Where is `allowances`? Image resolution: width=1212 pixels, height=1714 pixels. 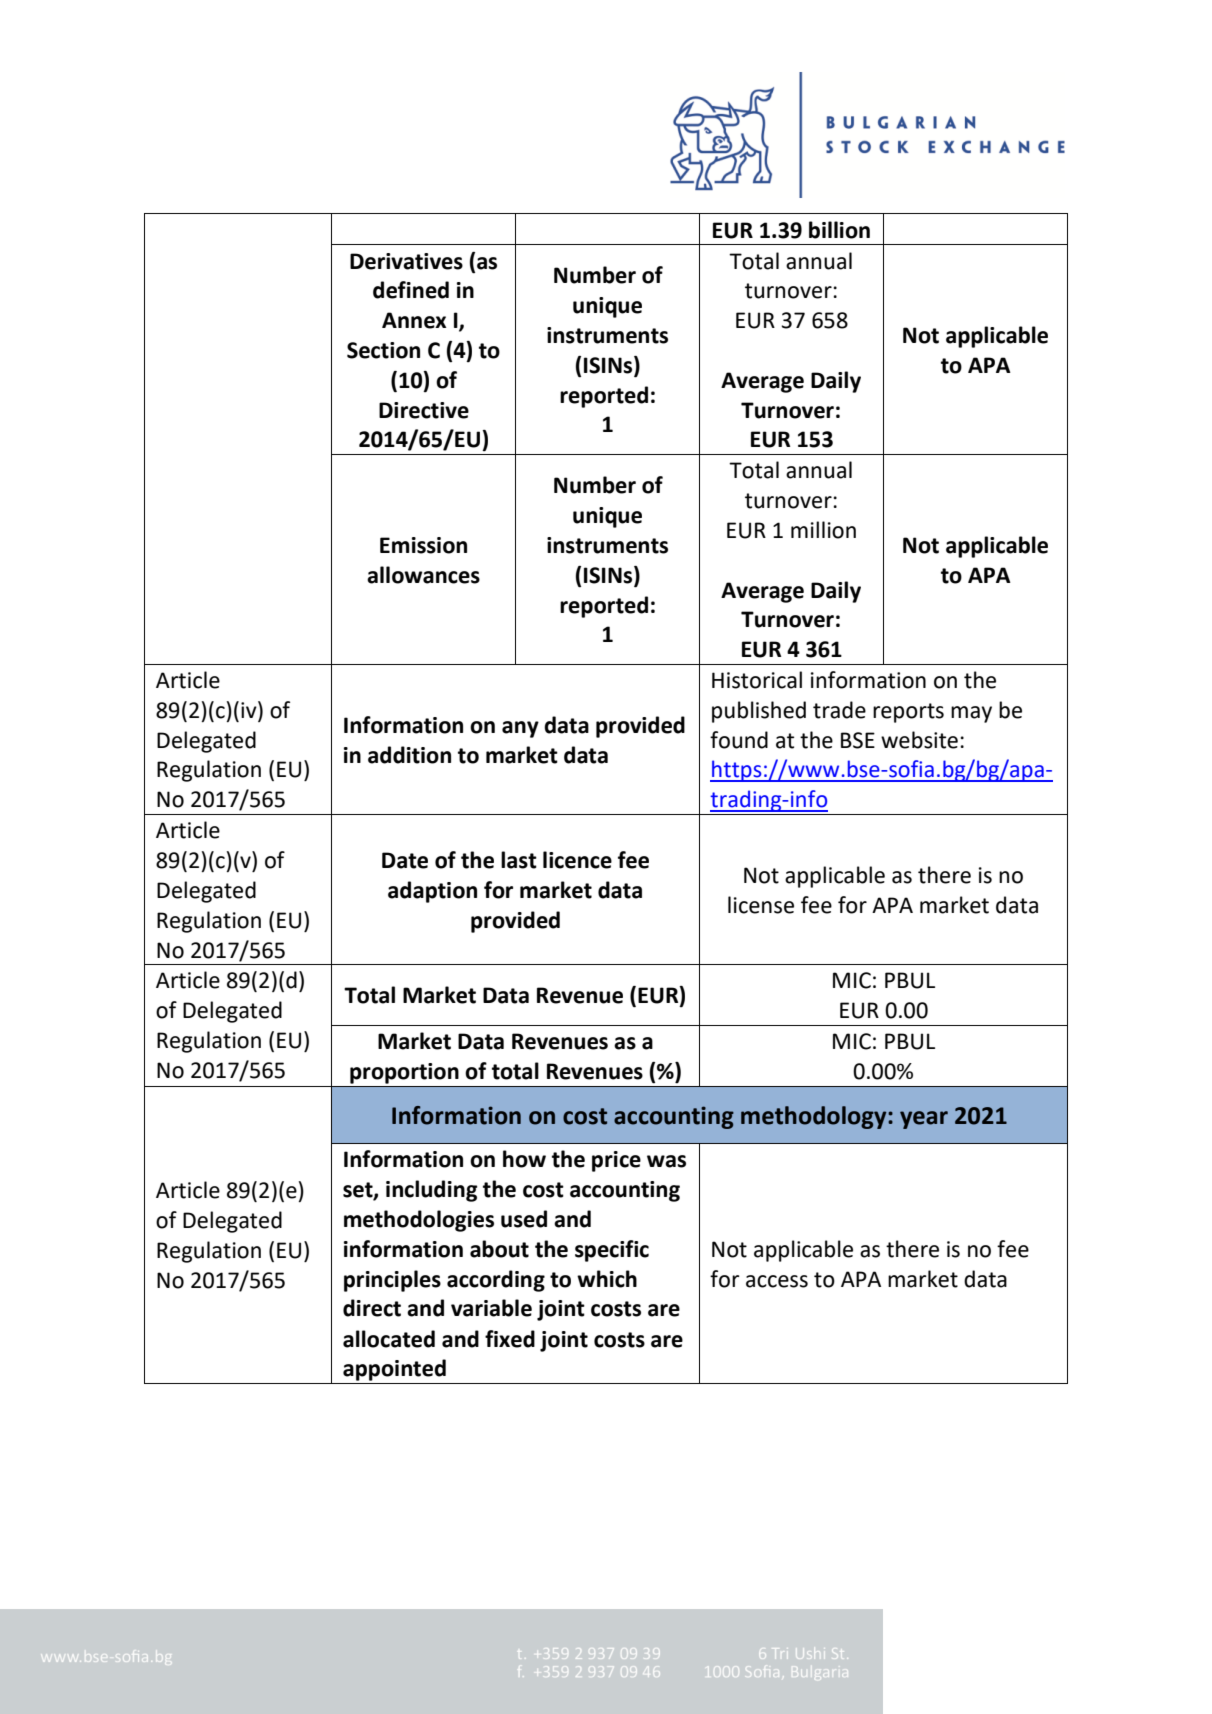
allowances is located at coordinates (423, 575).
